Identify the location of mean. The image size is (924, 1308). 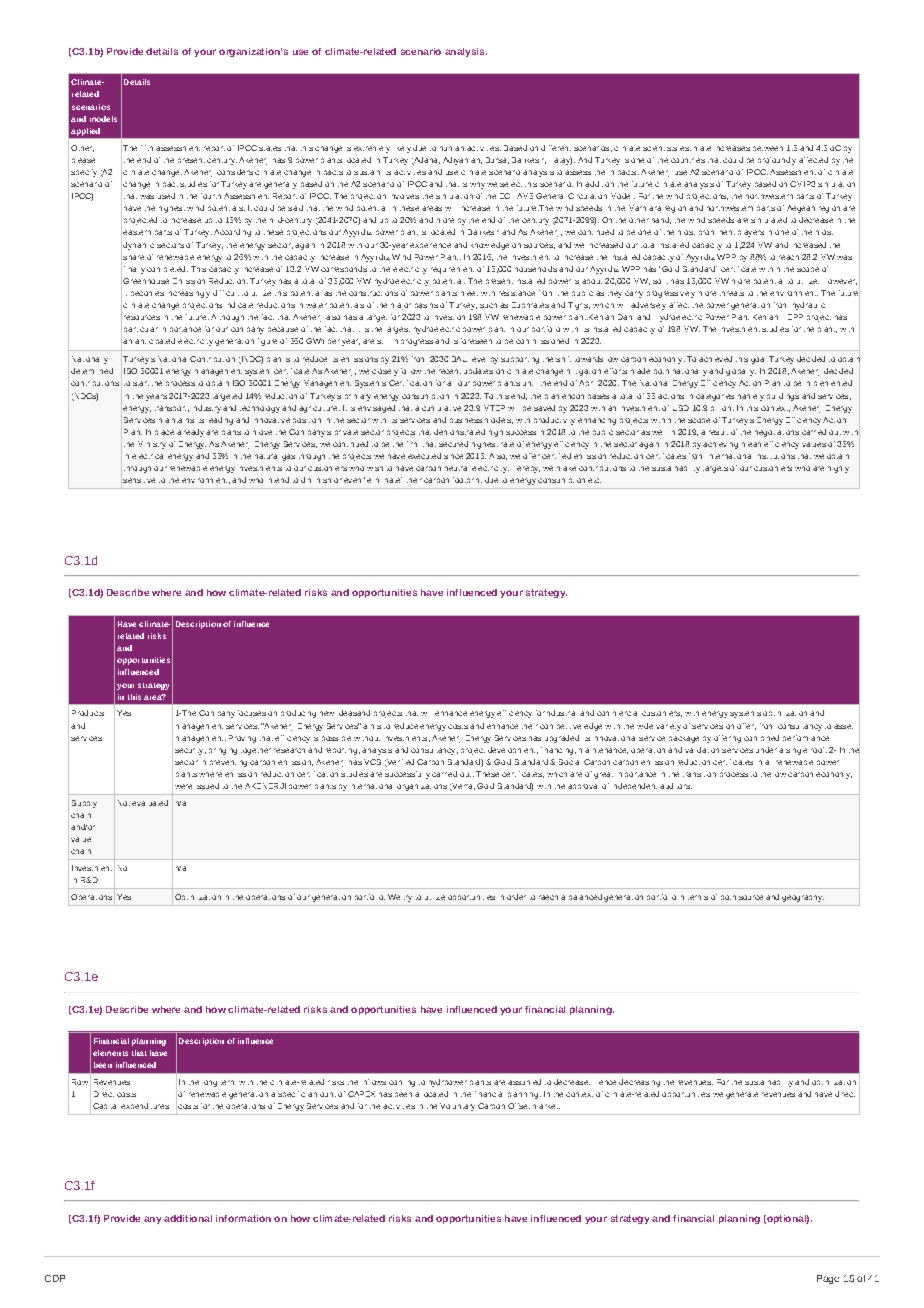
(751, 444).
